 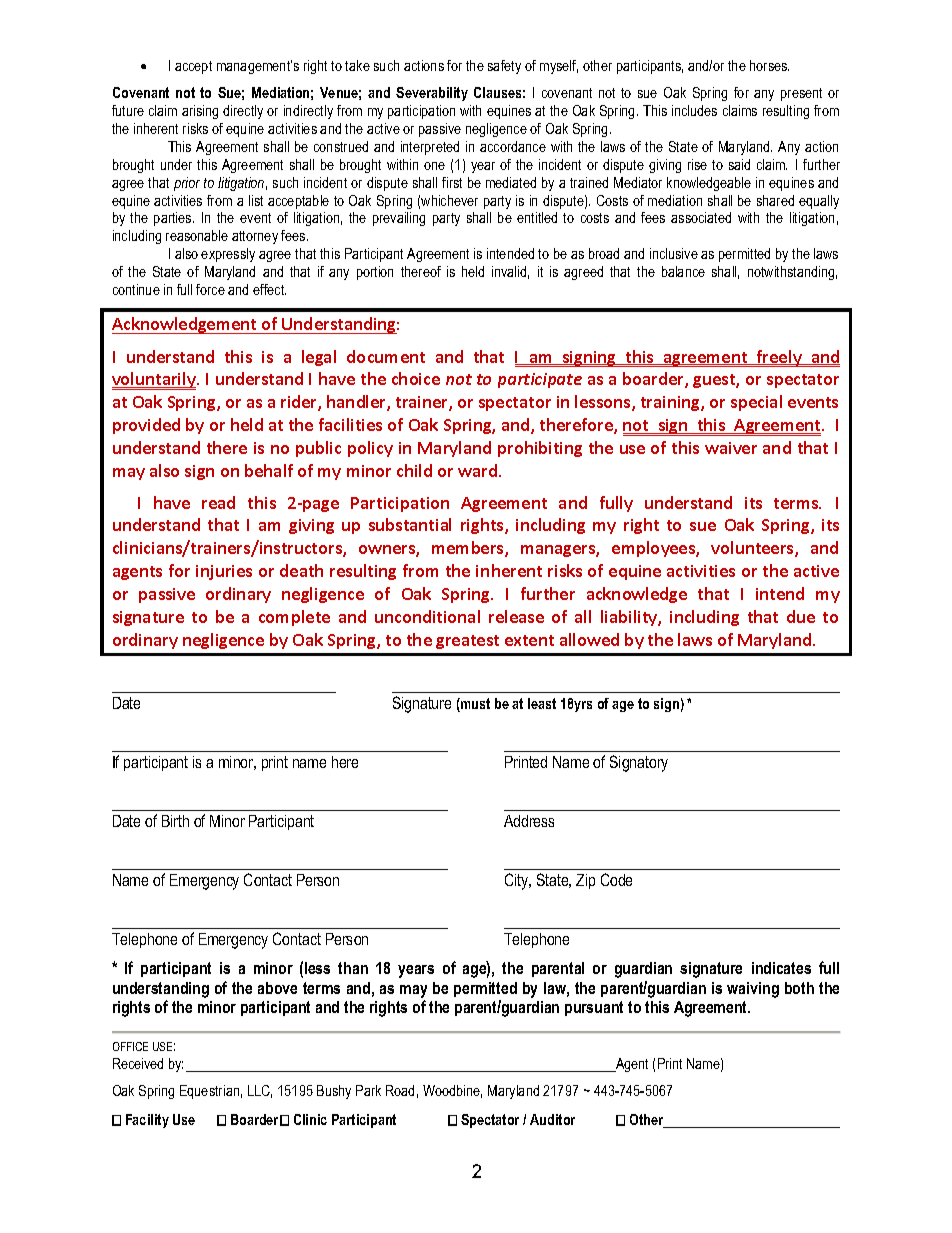 What do you see at coordinates (694, 110) in the image?
I see `includes` at bounding box center [694, 110].
